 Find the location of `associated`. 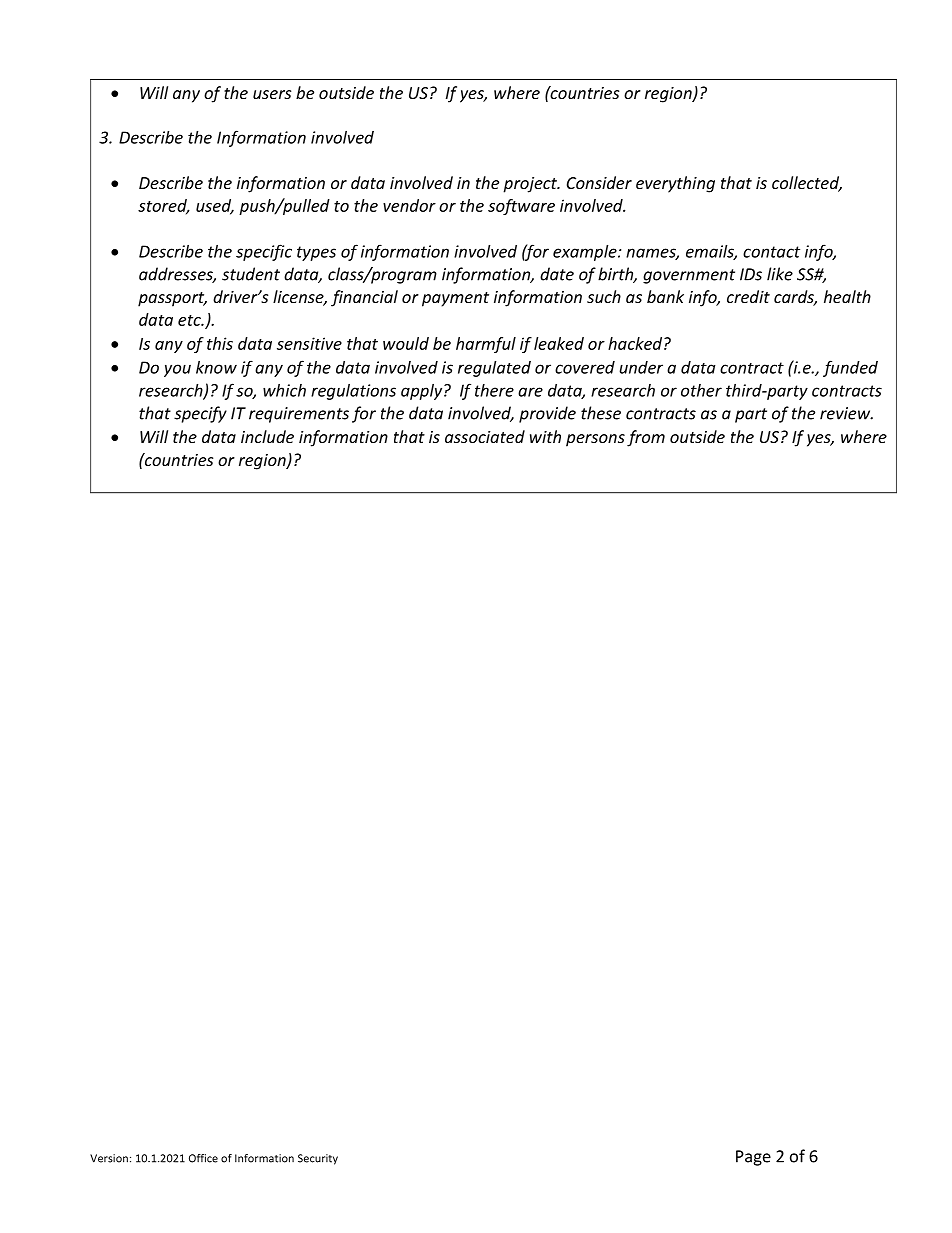

associated is located at coordinates (485, 436).
